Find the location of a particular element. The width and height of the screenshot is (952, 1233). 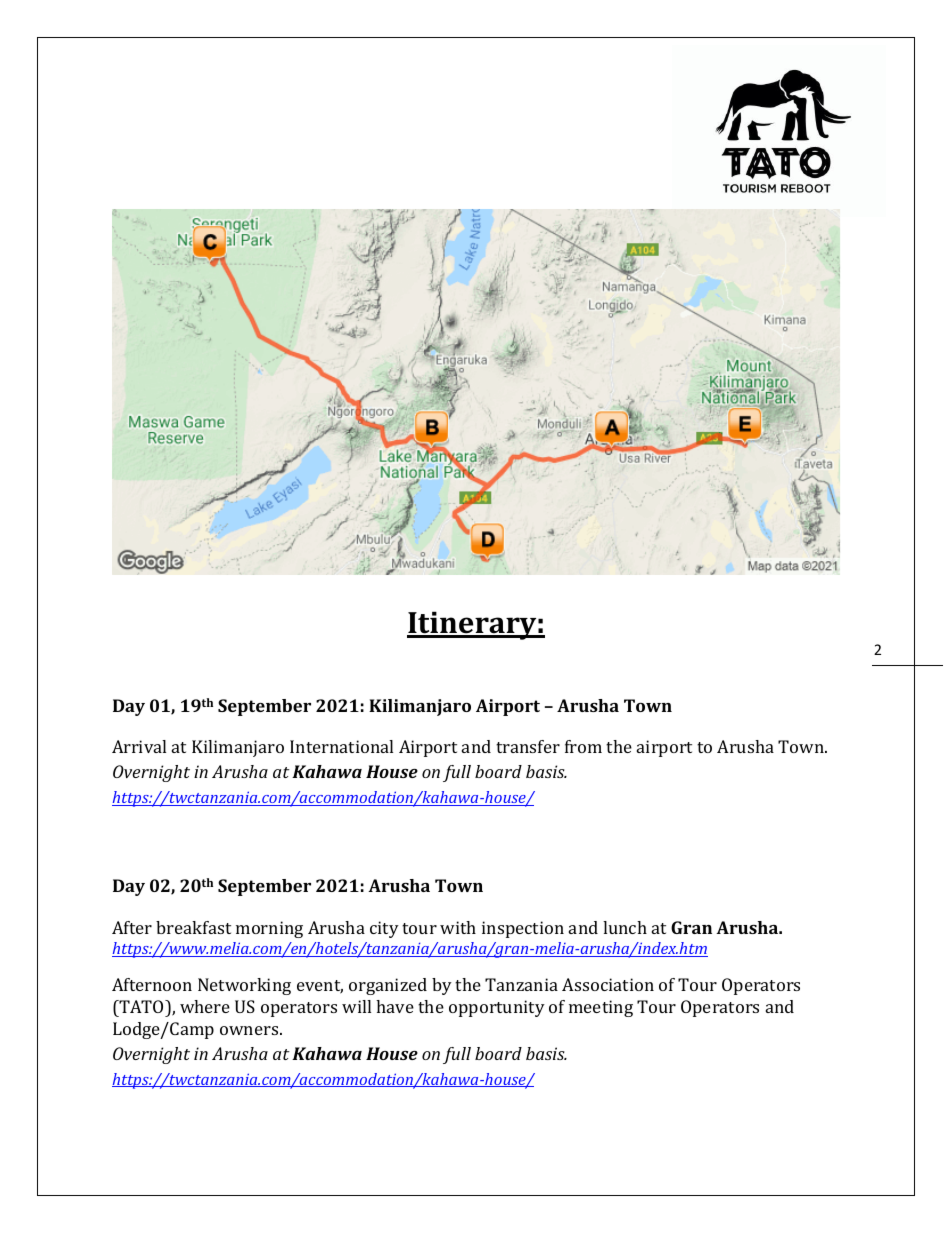

lunch is located at coordinates (625, 927).
